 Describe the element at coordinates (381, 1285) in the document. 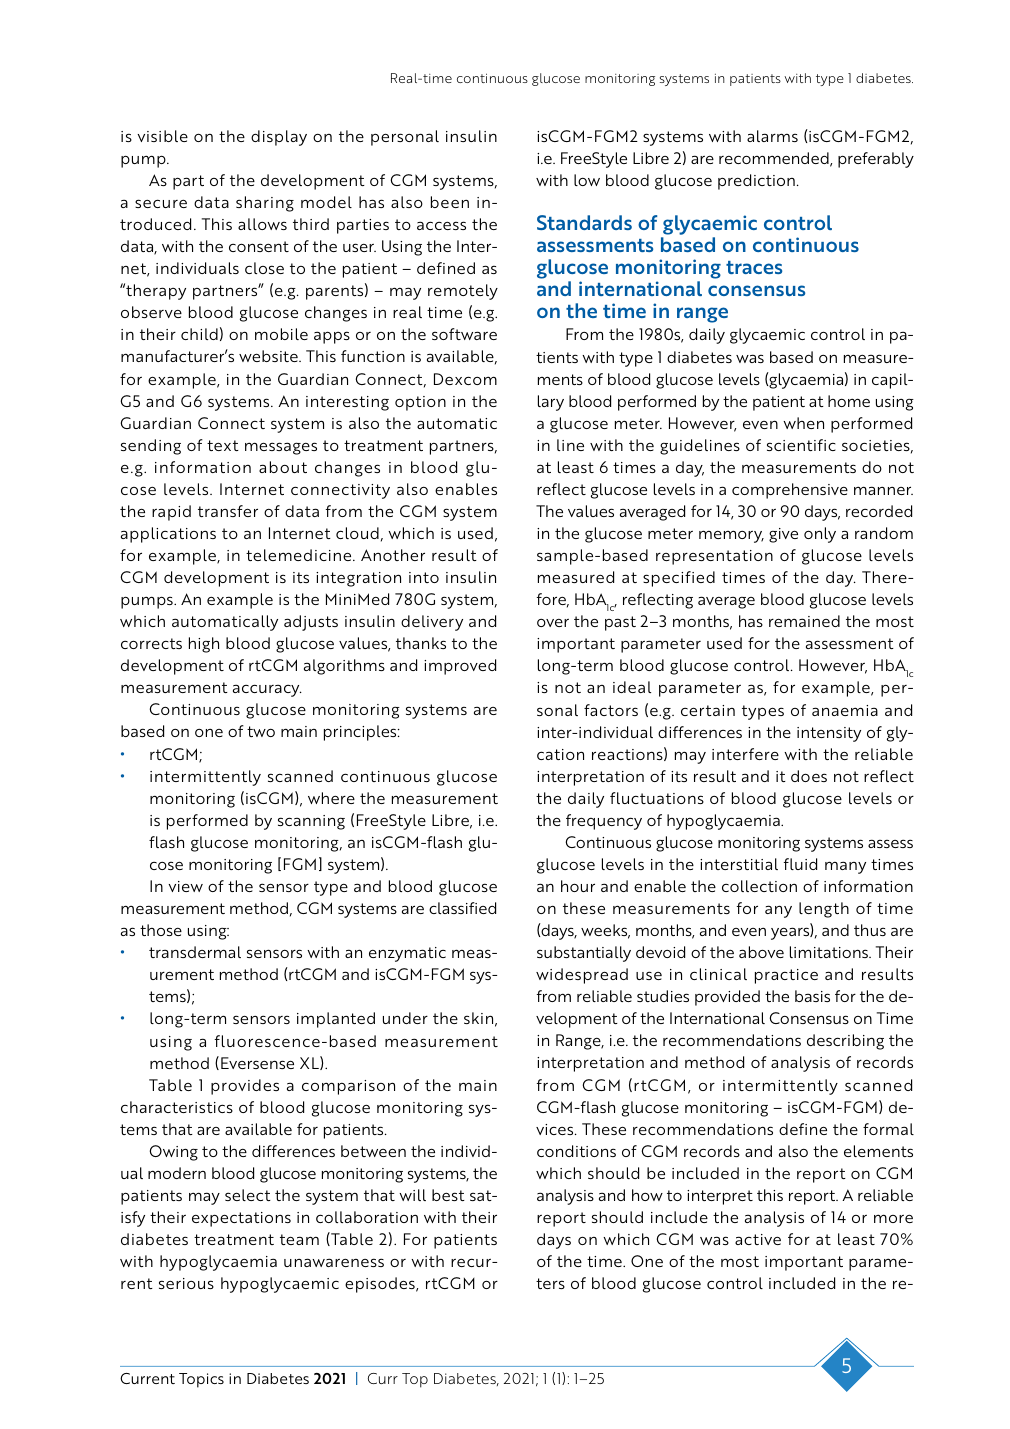

I see `episodes` at that location.
